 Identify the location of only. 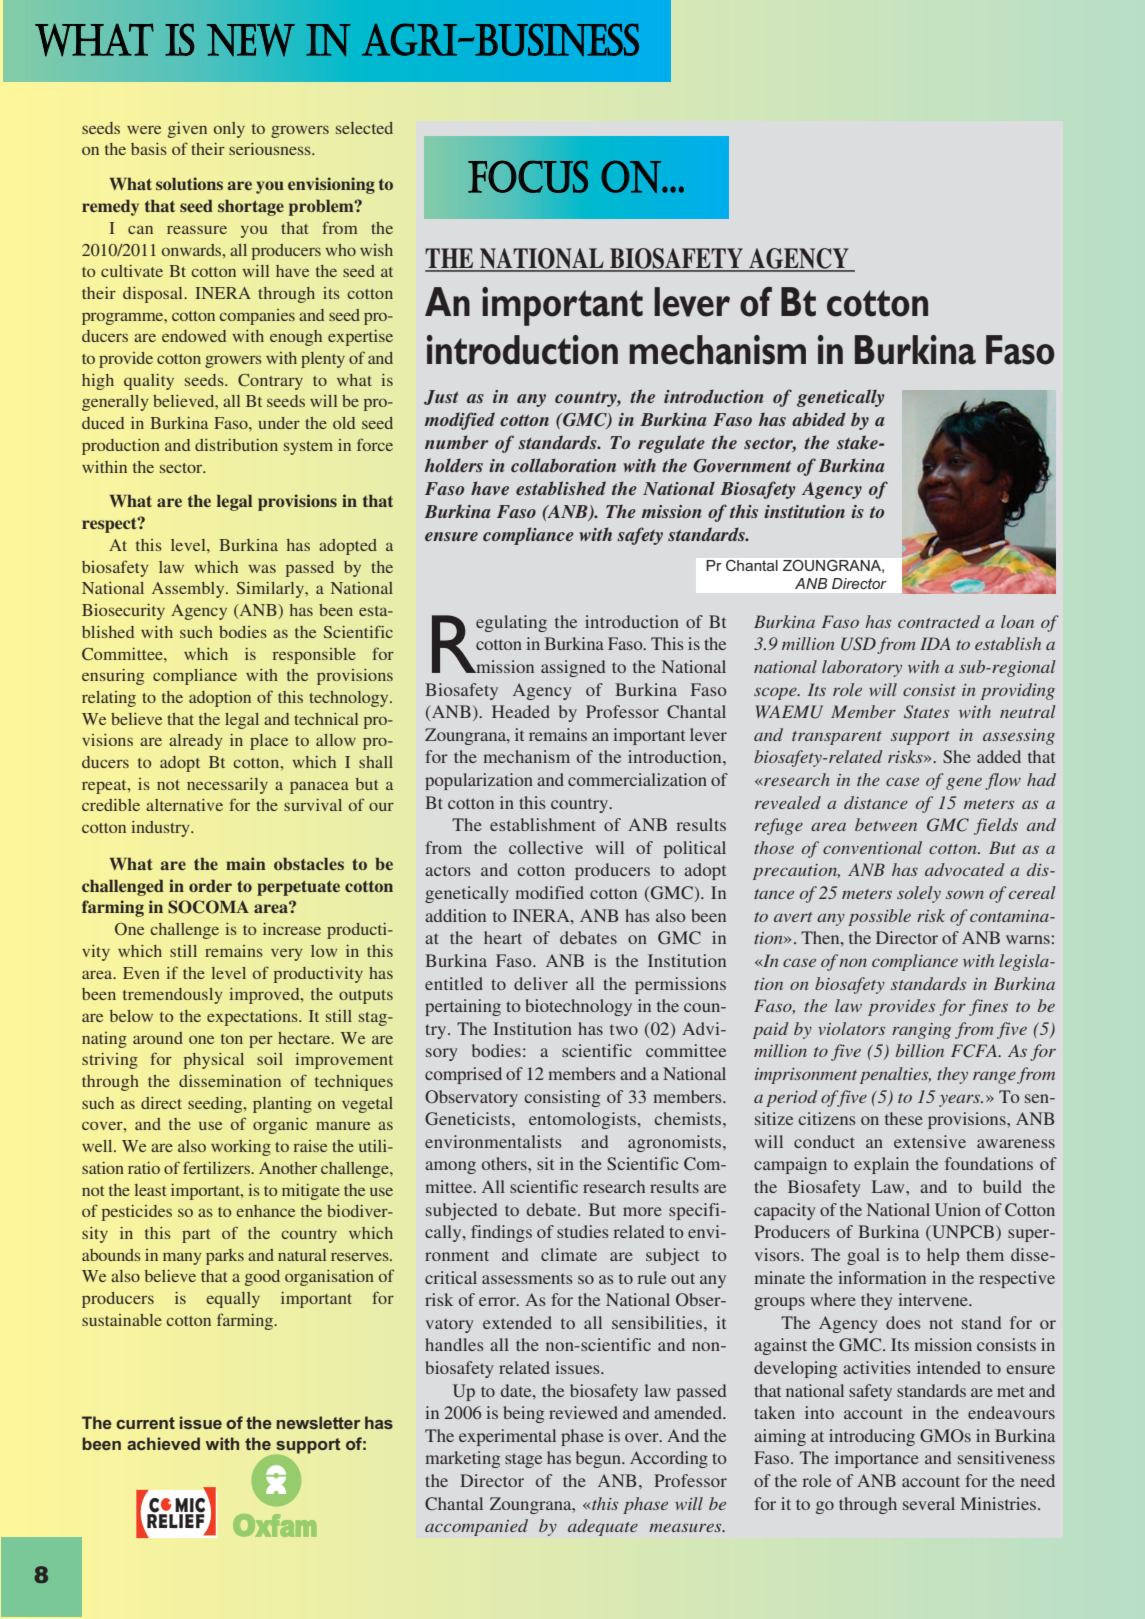
(229, 130).
